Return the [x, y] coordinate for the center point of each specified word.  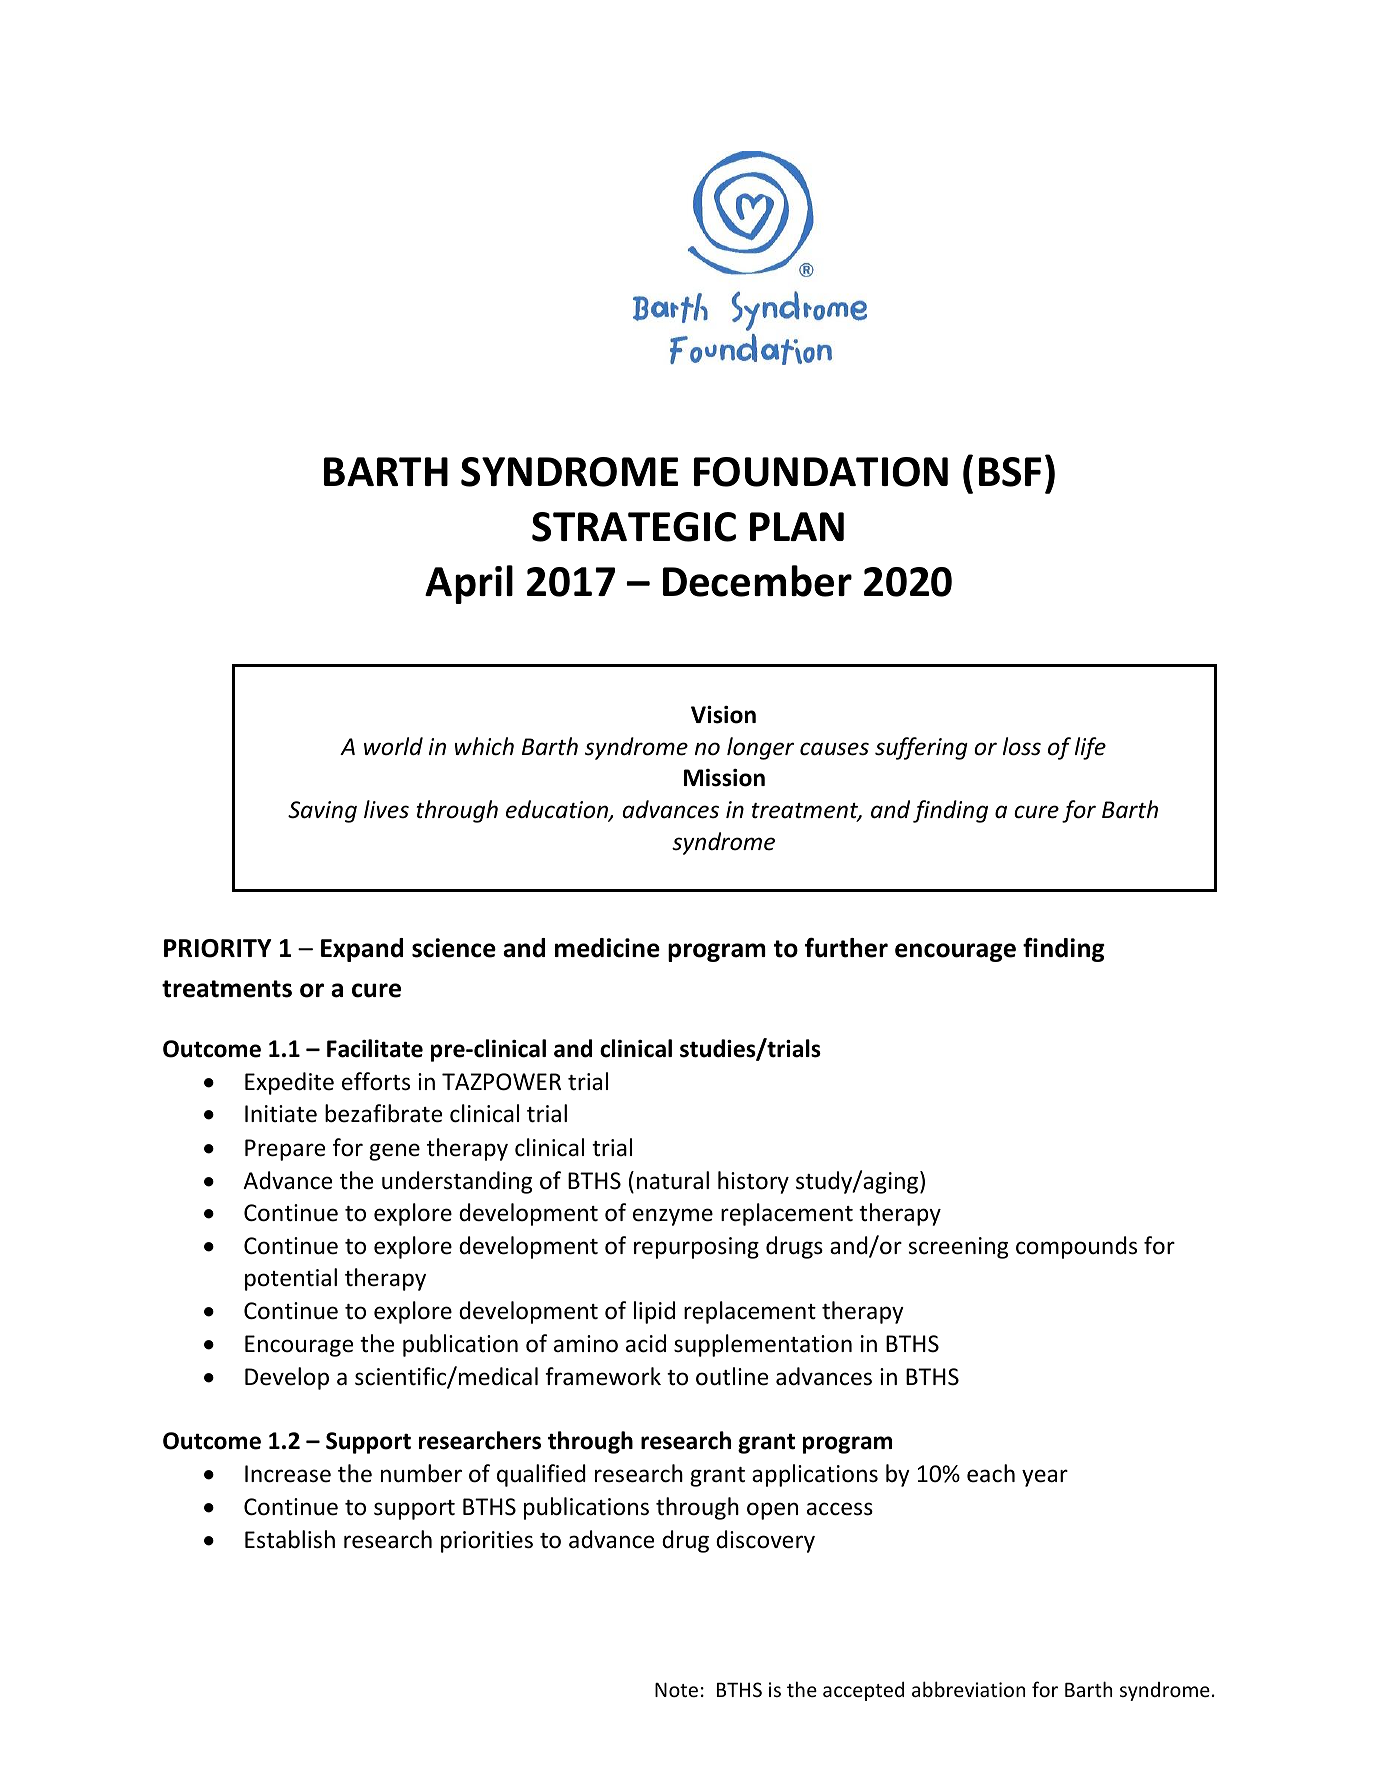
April [469, 584]
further [846, 947]
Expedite [289, 1083]
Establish [290, 1539]
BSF [1010, 472]
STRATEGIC [634, 527]
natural [673, 1180]
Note [676, 1689]
